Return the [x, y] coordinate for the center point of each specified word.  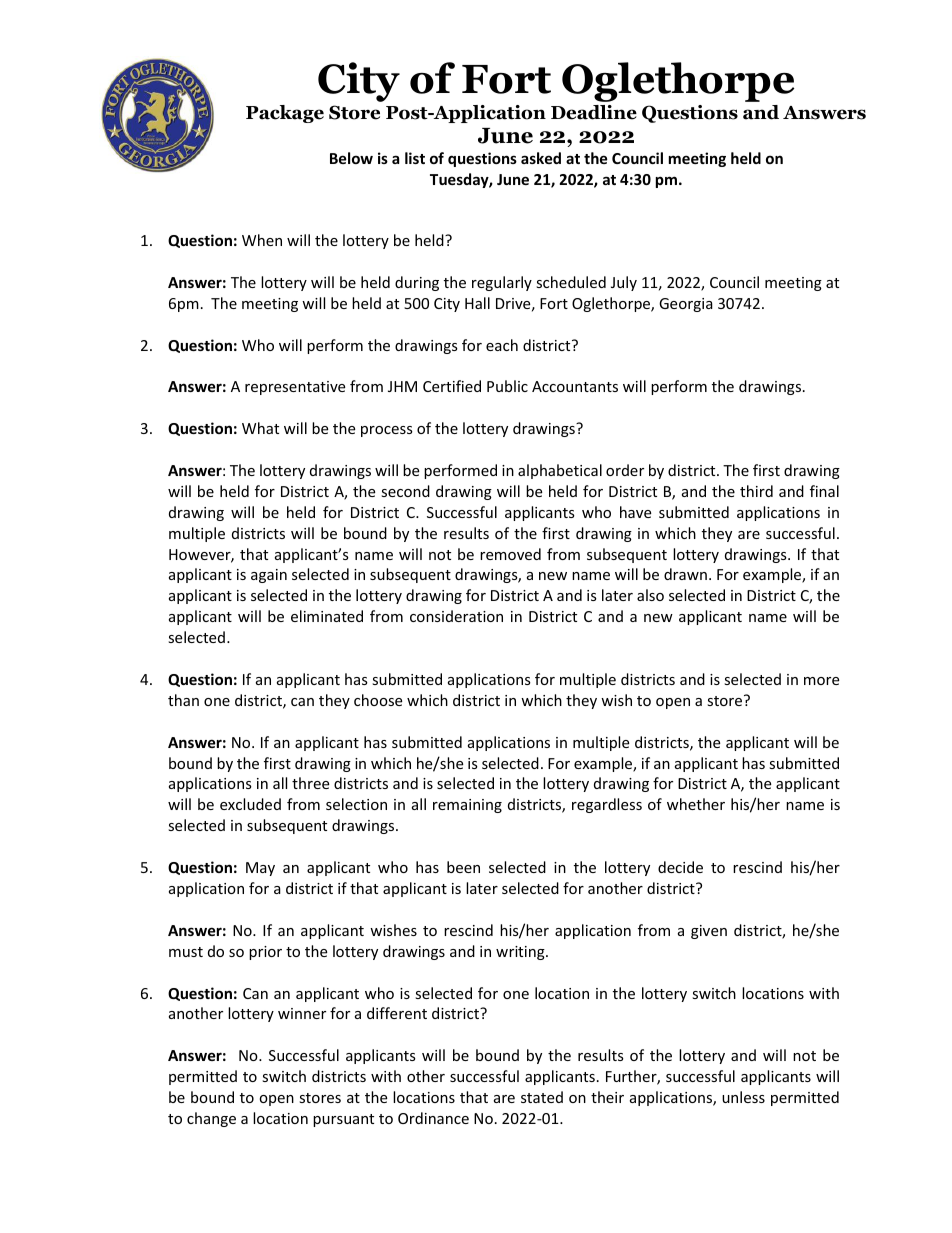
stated [542, 1097]
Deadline [594, 112]
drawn [685, 574]
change [211, 1119]
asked [541, 158]
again [269, 576]
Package [285, 114]
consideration [456, 616]
